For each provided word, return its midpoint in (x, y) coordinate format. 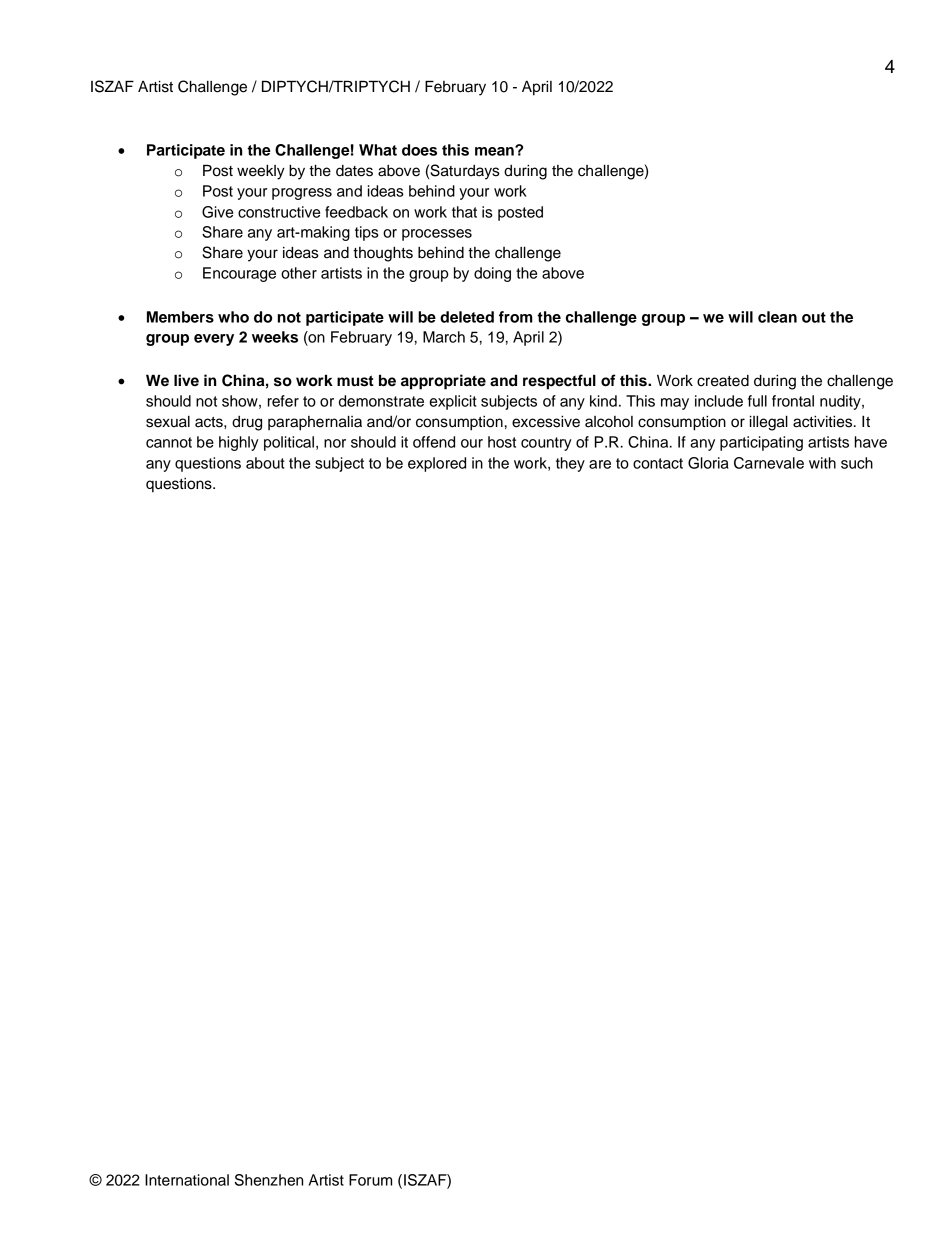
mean (495, 151)
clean (777, 317)
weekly (261, 172)
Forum (370, 1180)
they (570, 464)
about (265, 463)
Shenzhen (269, 1180)
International (187, 1180)
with (822, 463)
